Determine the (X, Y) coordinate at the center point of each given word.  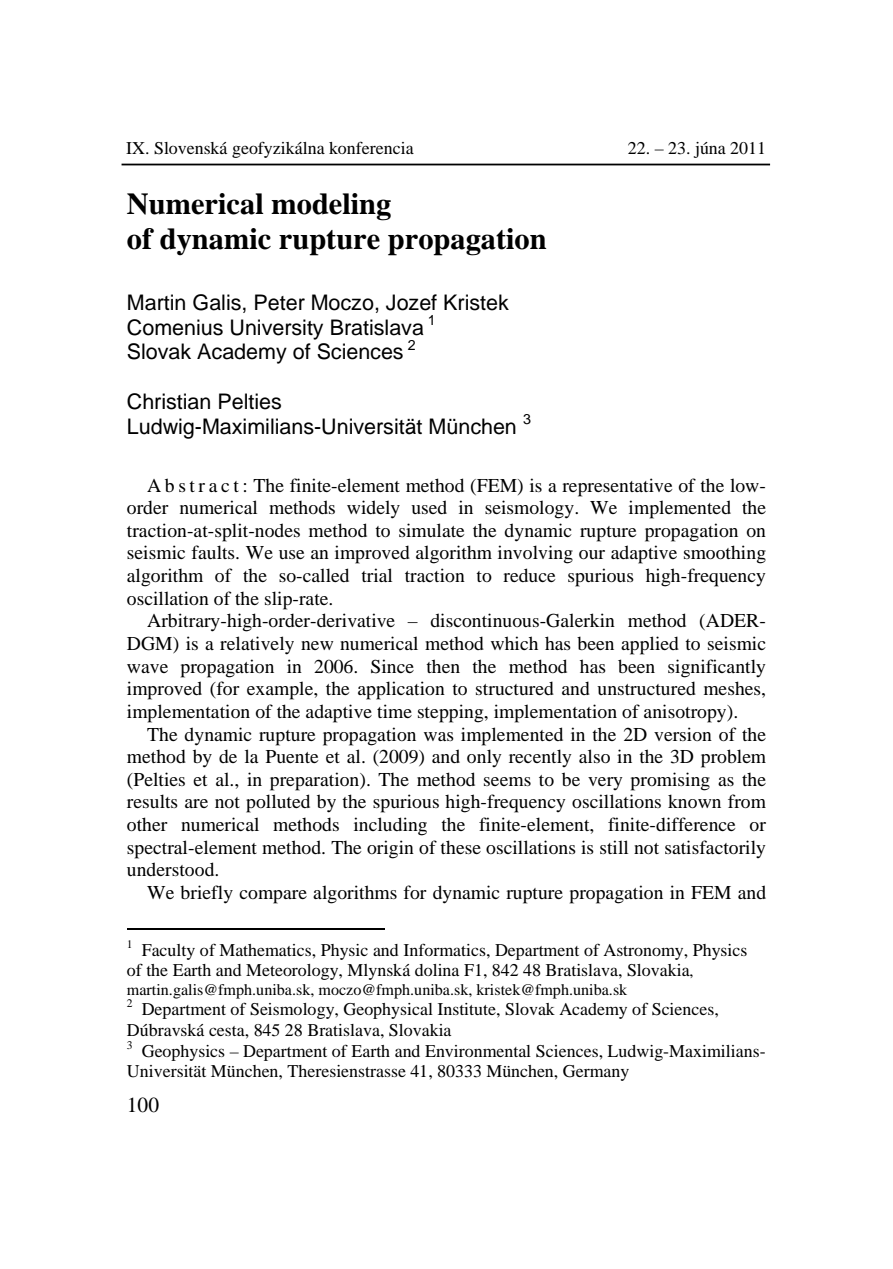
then (443, 666)
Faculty (168, 952)
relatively (257, 645)
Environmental (478, 1051)
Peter (280, 302)
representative (617, 487)
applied (650, 645)
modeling (331, 207)
